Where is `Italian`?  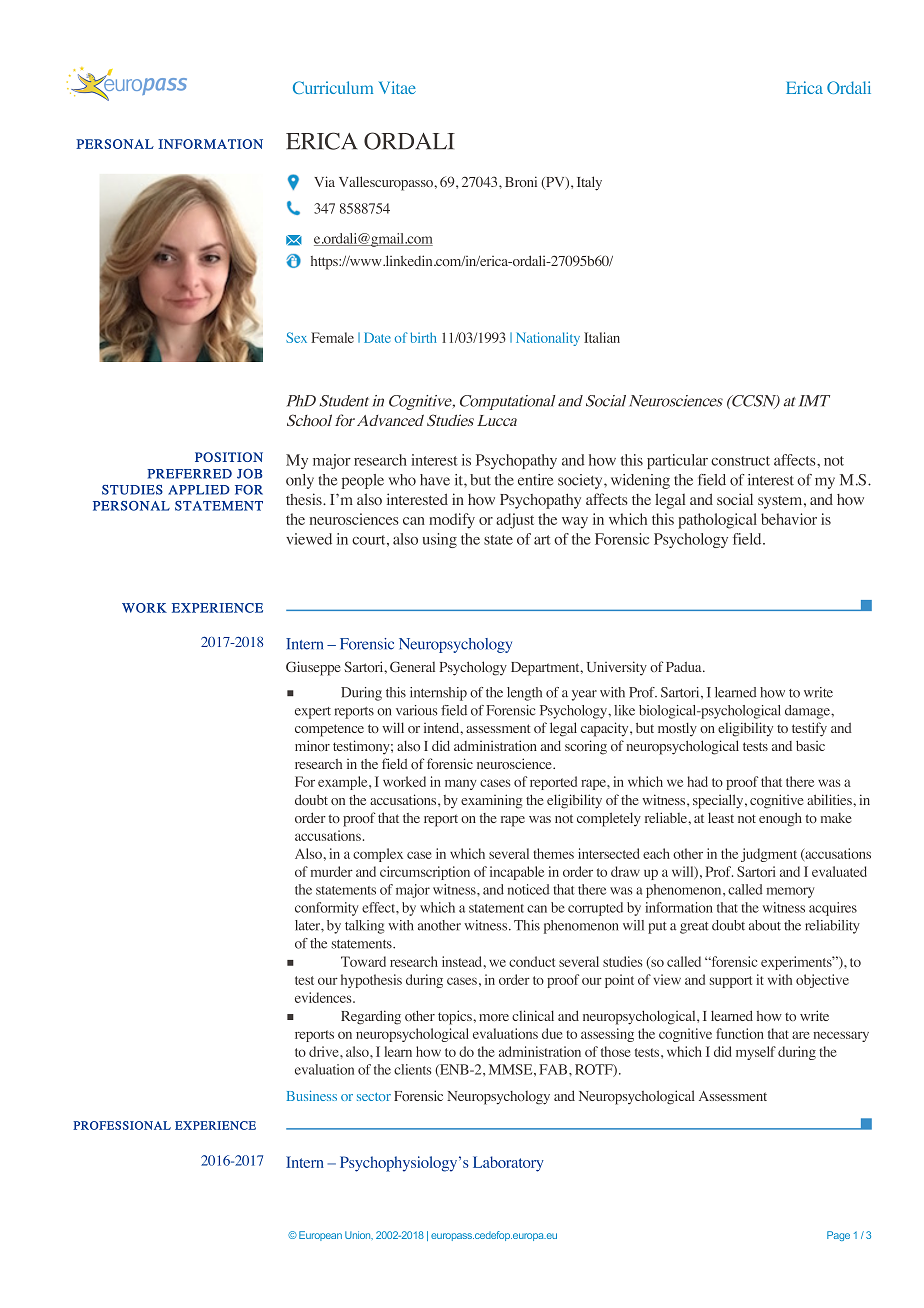 Italian is located at coordinates (602, 337).
